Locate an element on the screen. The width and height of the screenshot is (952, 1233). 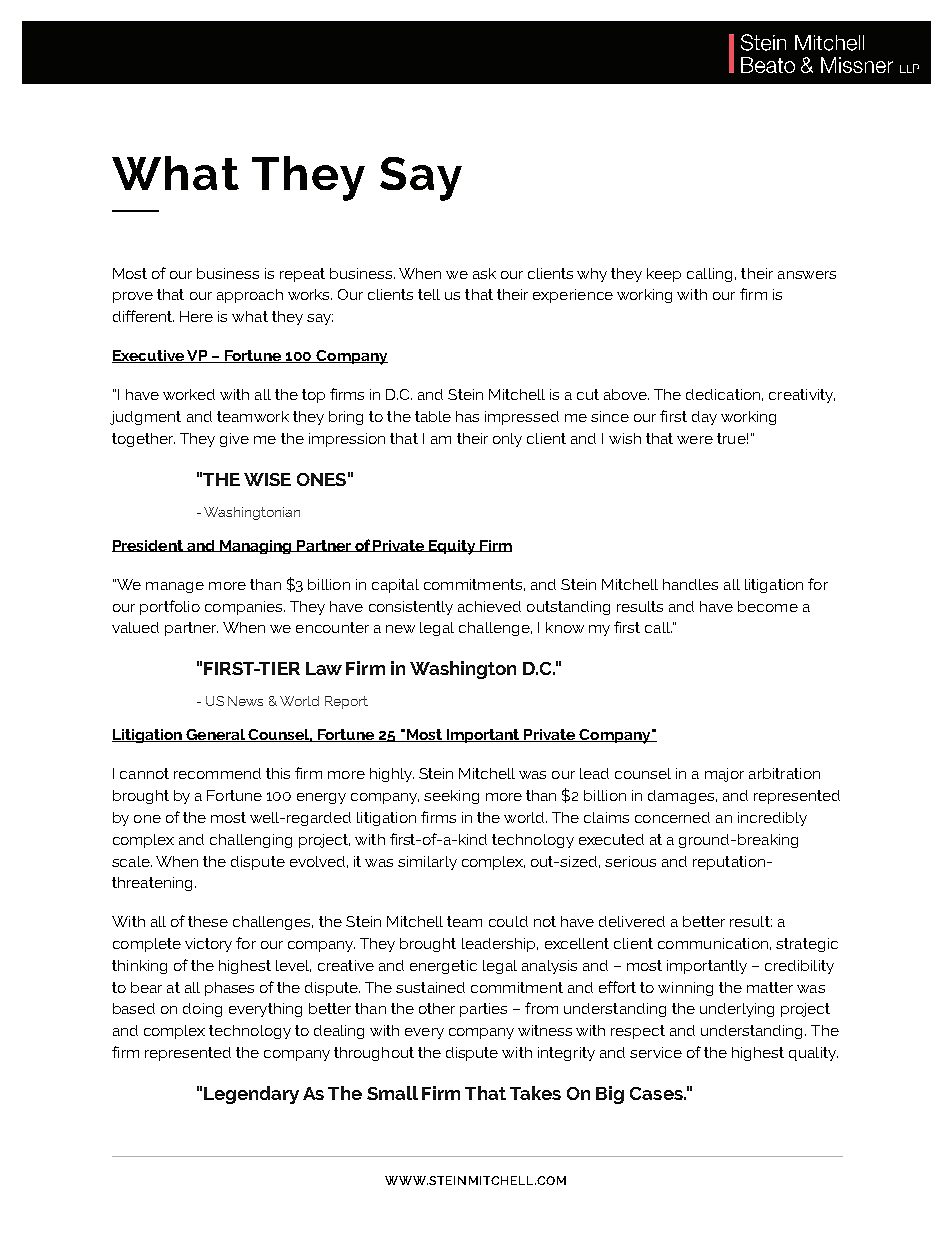
become is located at coordinates (768, 606).
